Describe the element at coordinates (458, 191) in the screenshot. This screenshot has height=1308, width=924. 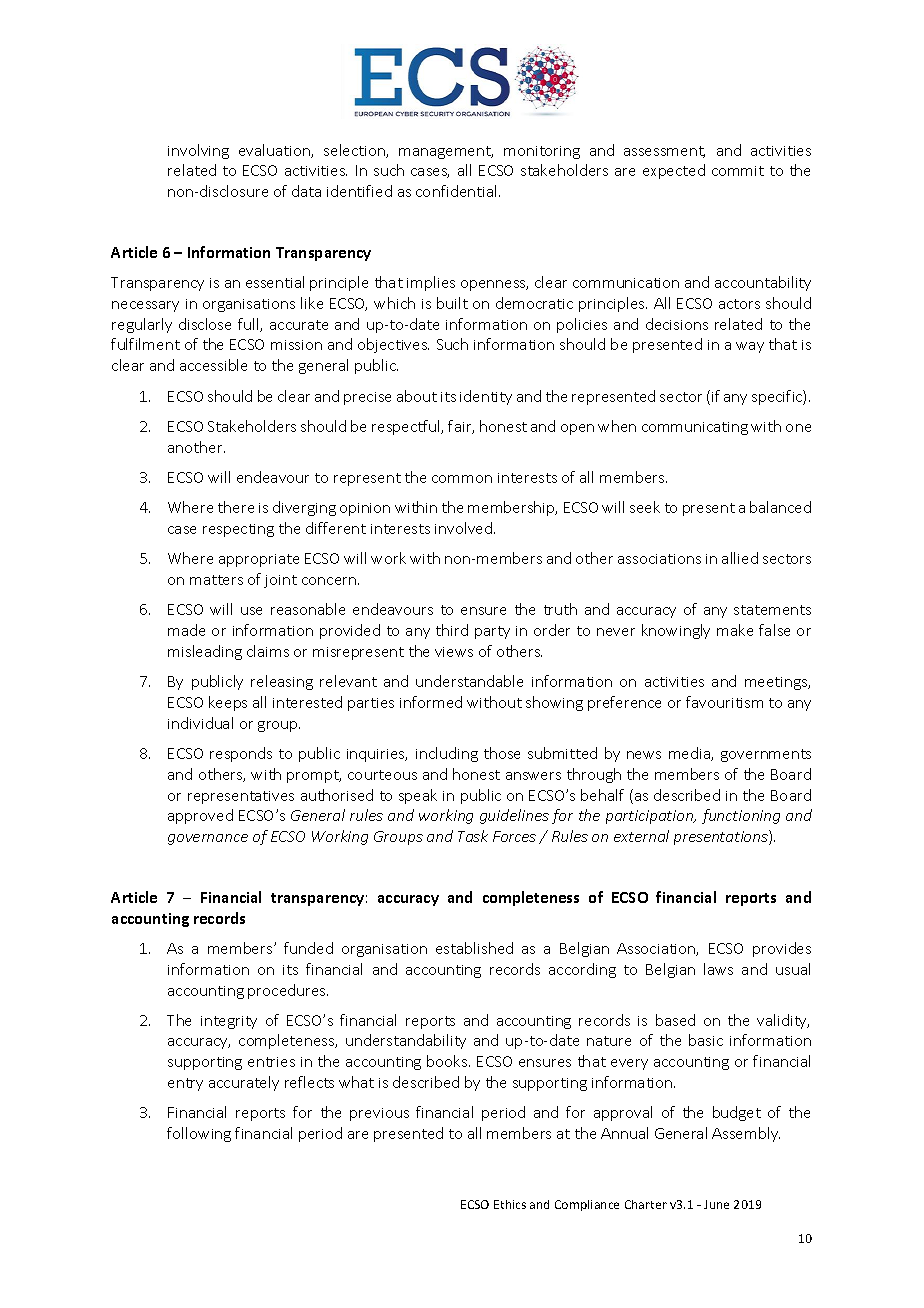
I see `confidential` at that location.
